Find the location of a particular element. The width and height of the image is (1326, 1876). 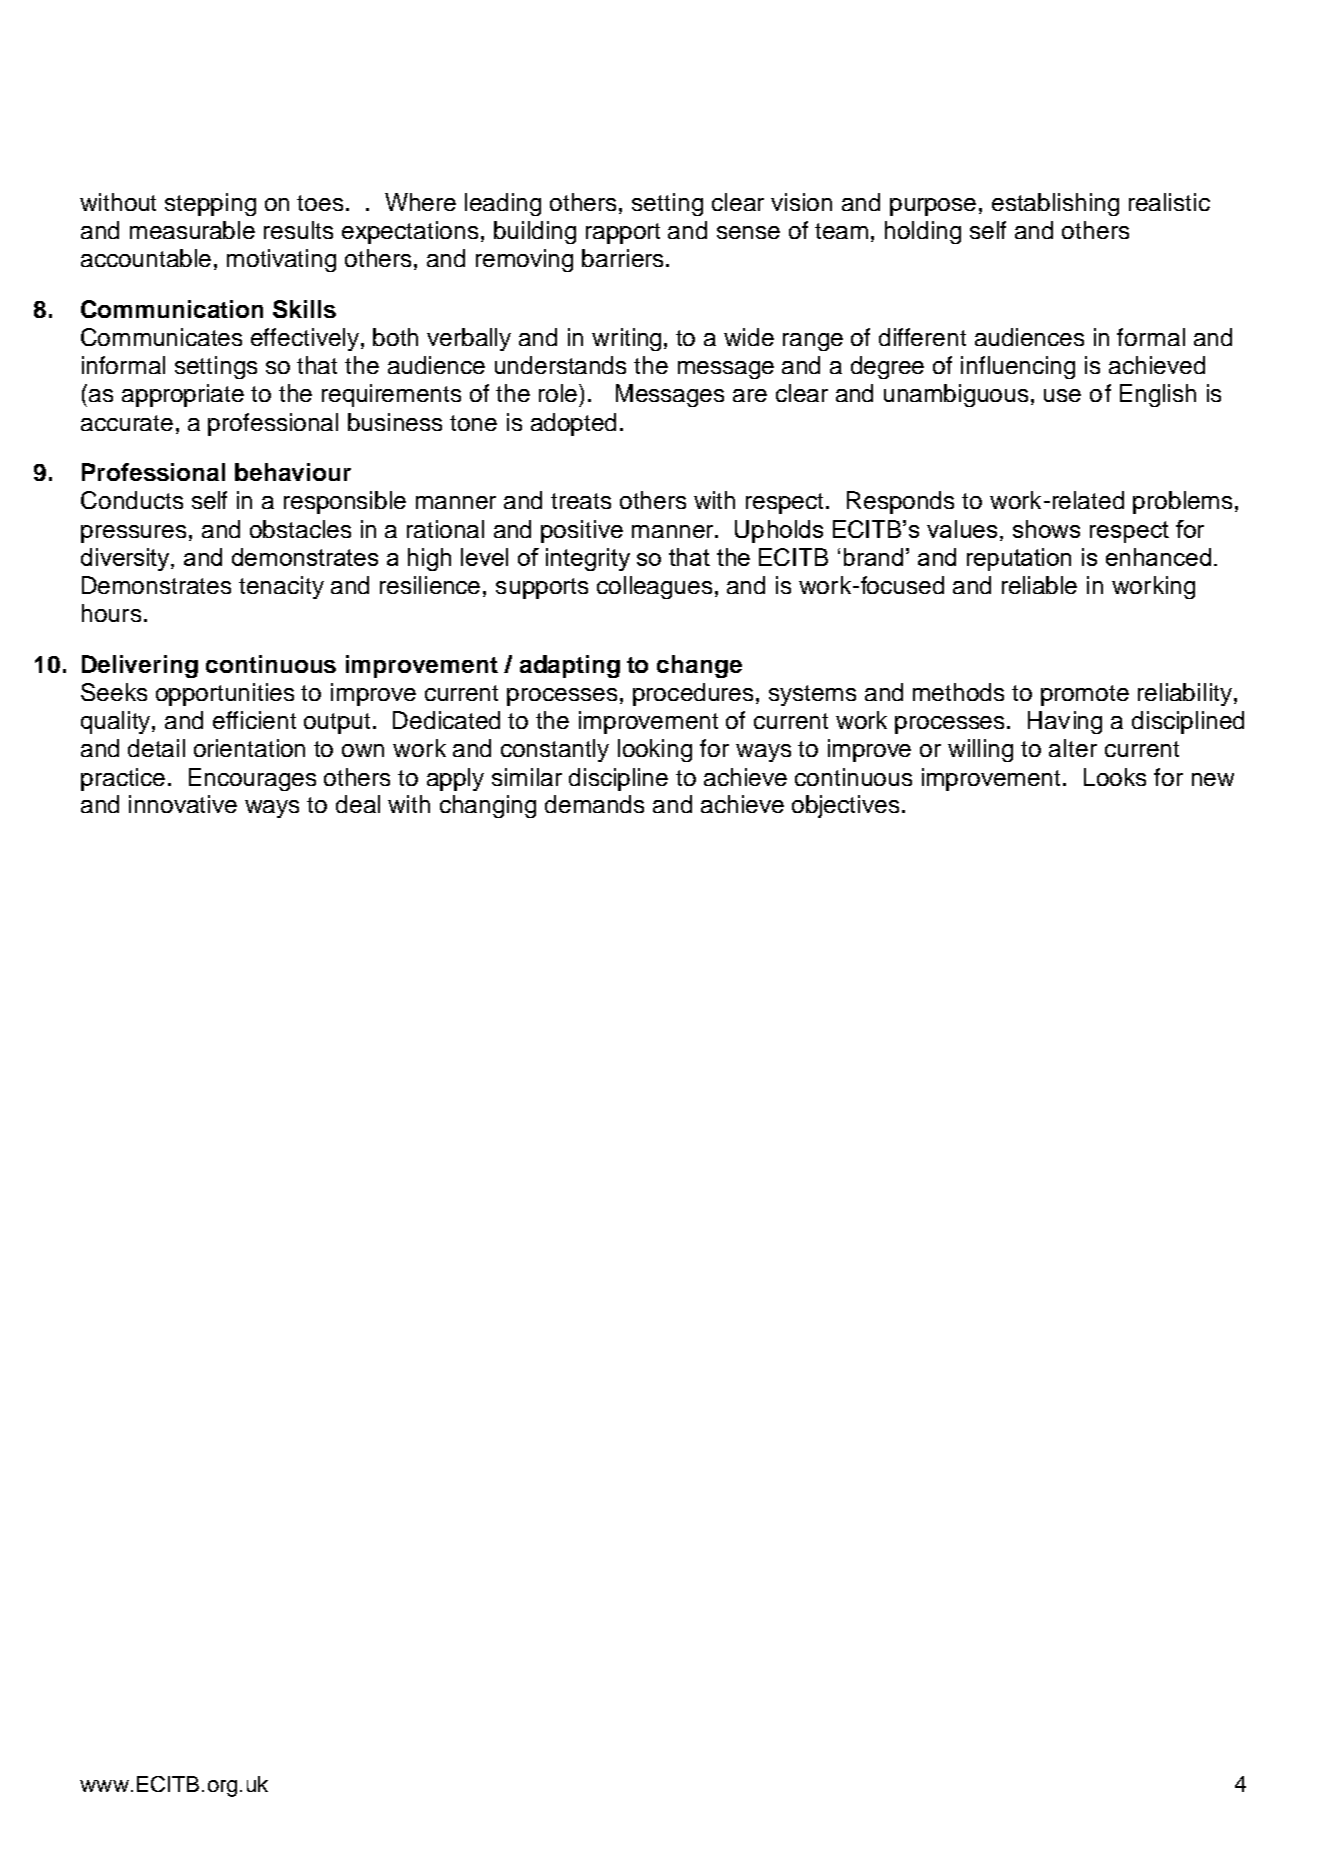

reputation is located at coordinates (1019, 559).
